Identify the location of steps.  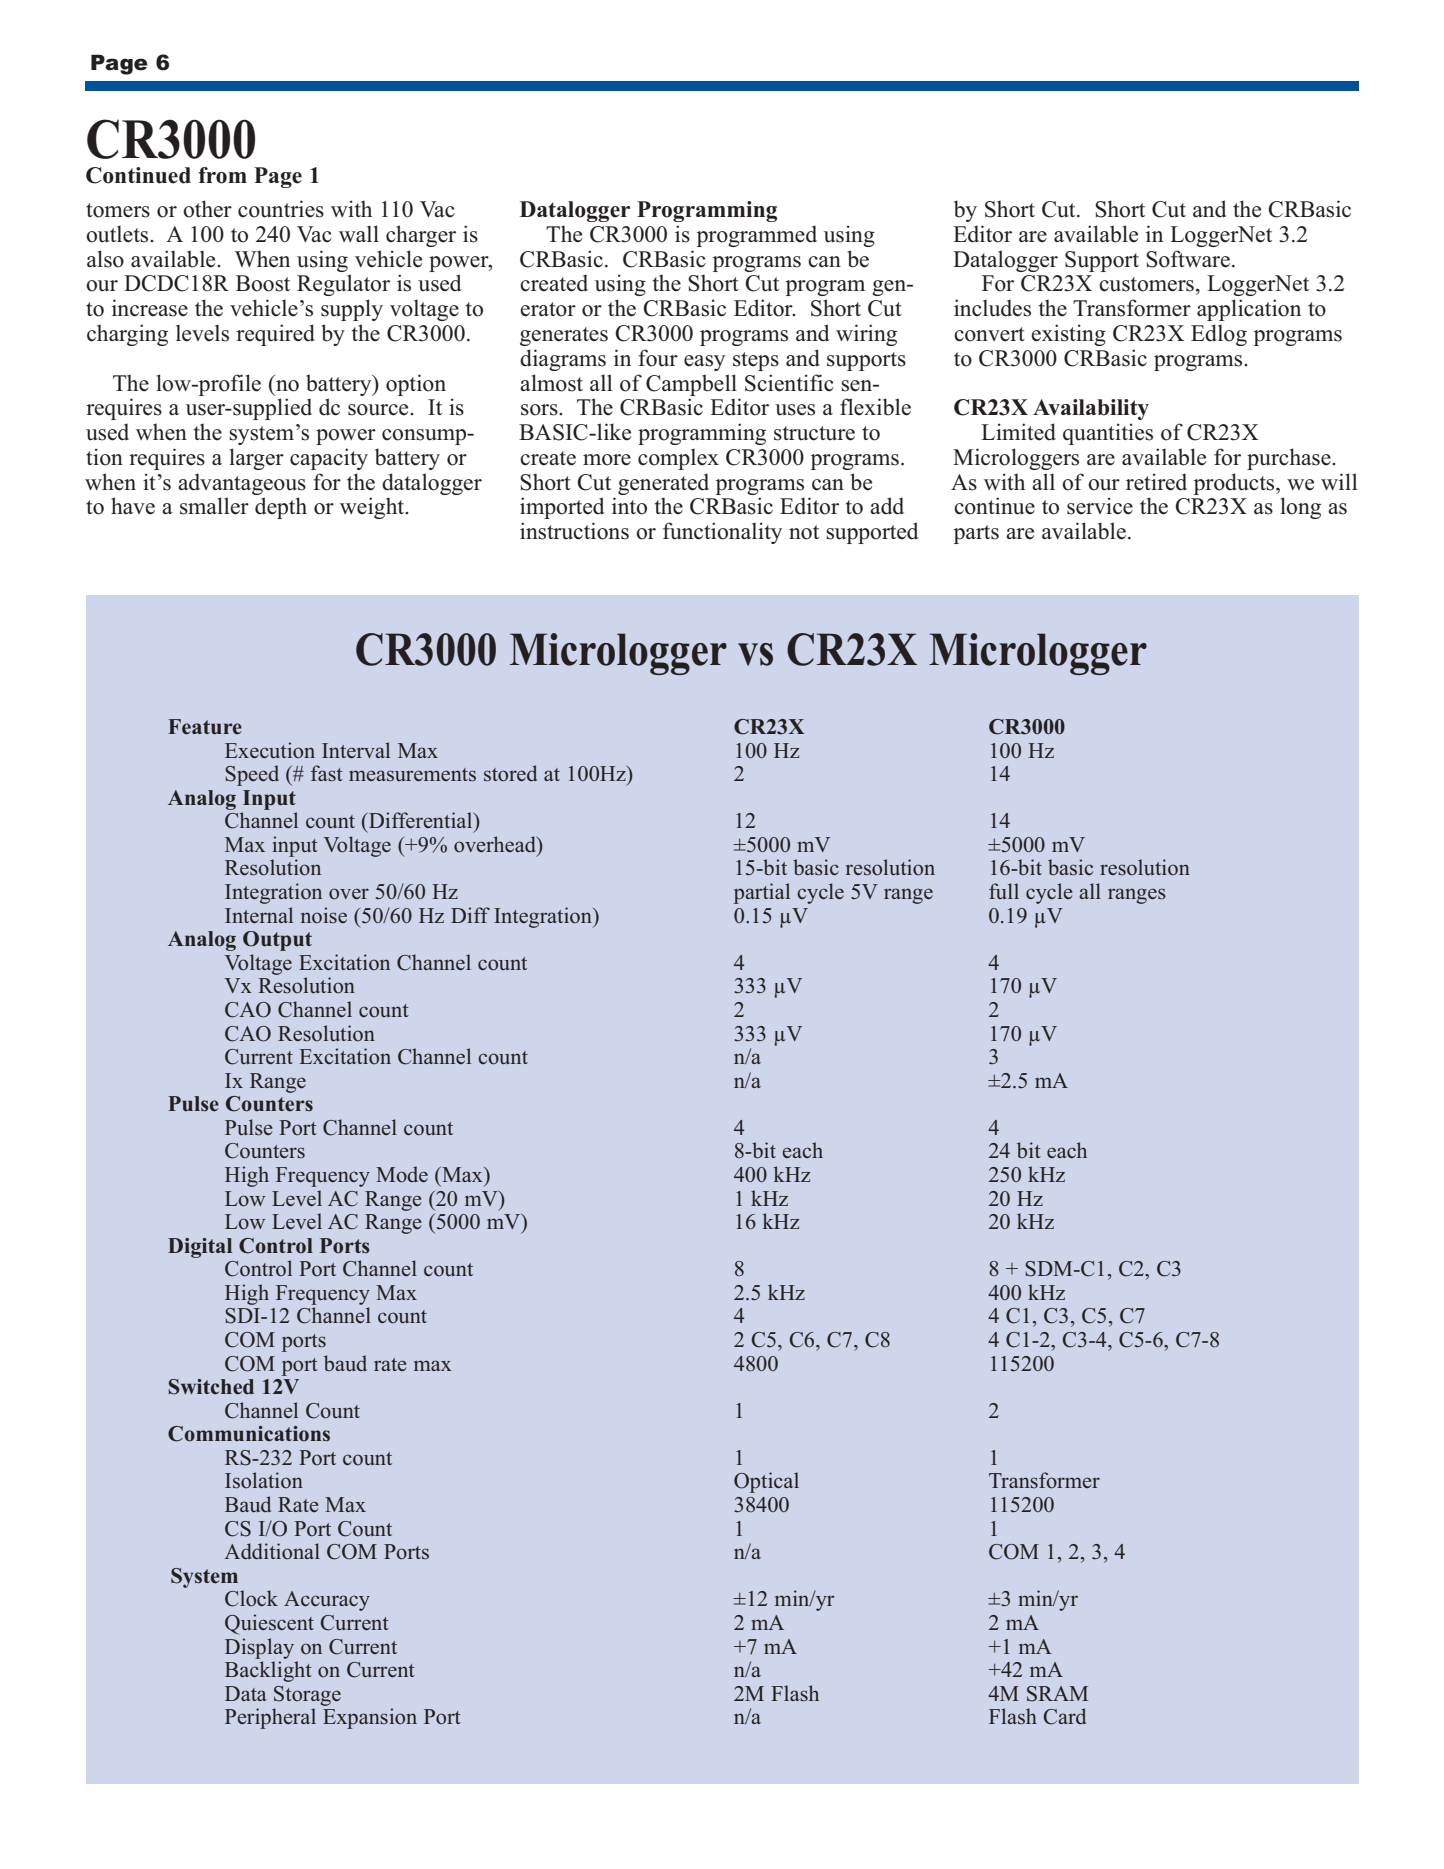
(756, 361).
